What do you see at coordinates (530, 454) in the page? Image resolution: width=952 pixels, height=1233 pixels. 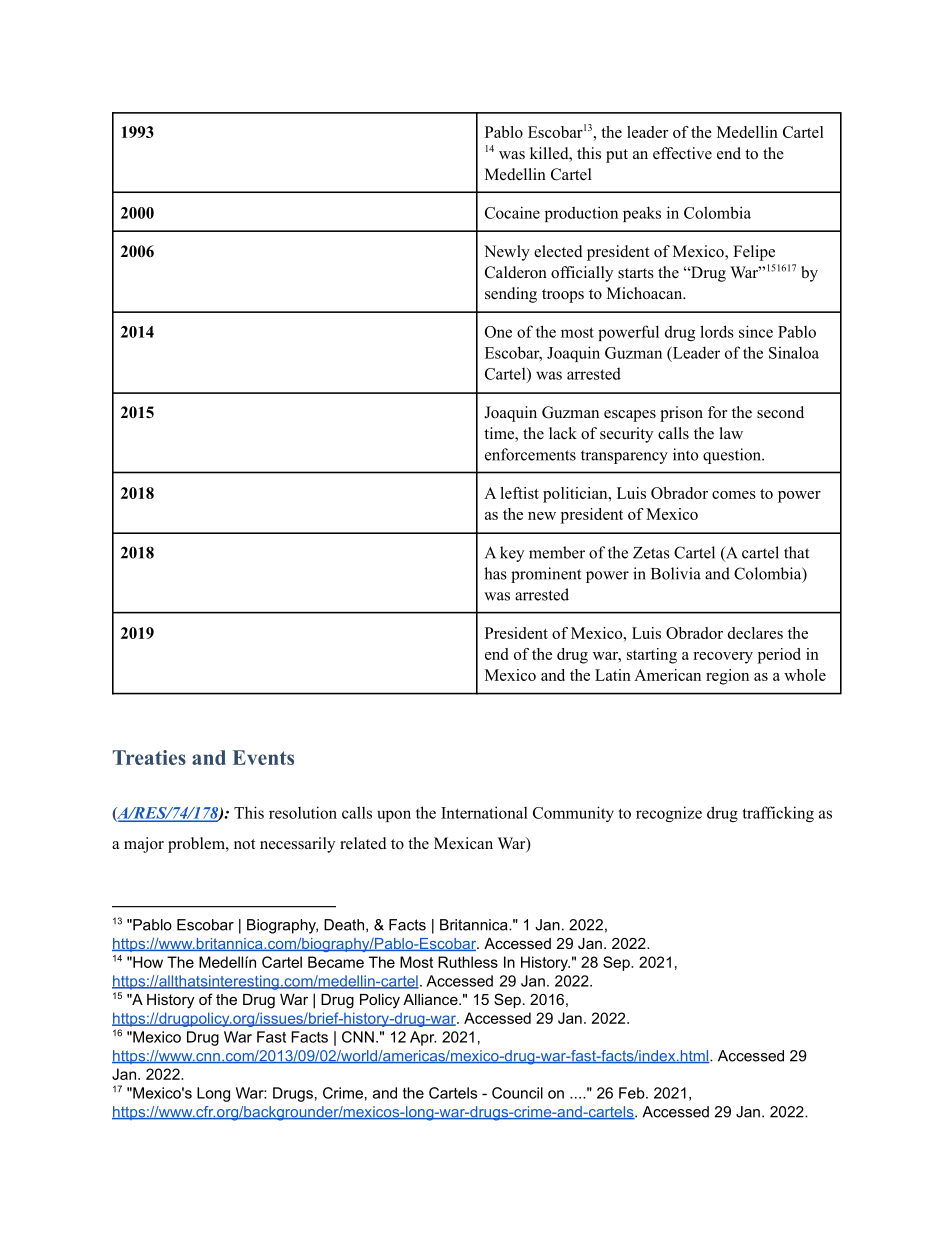 I see `enforcements` at bounding box center [530, 454].
